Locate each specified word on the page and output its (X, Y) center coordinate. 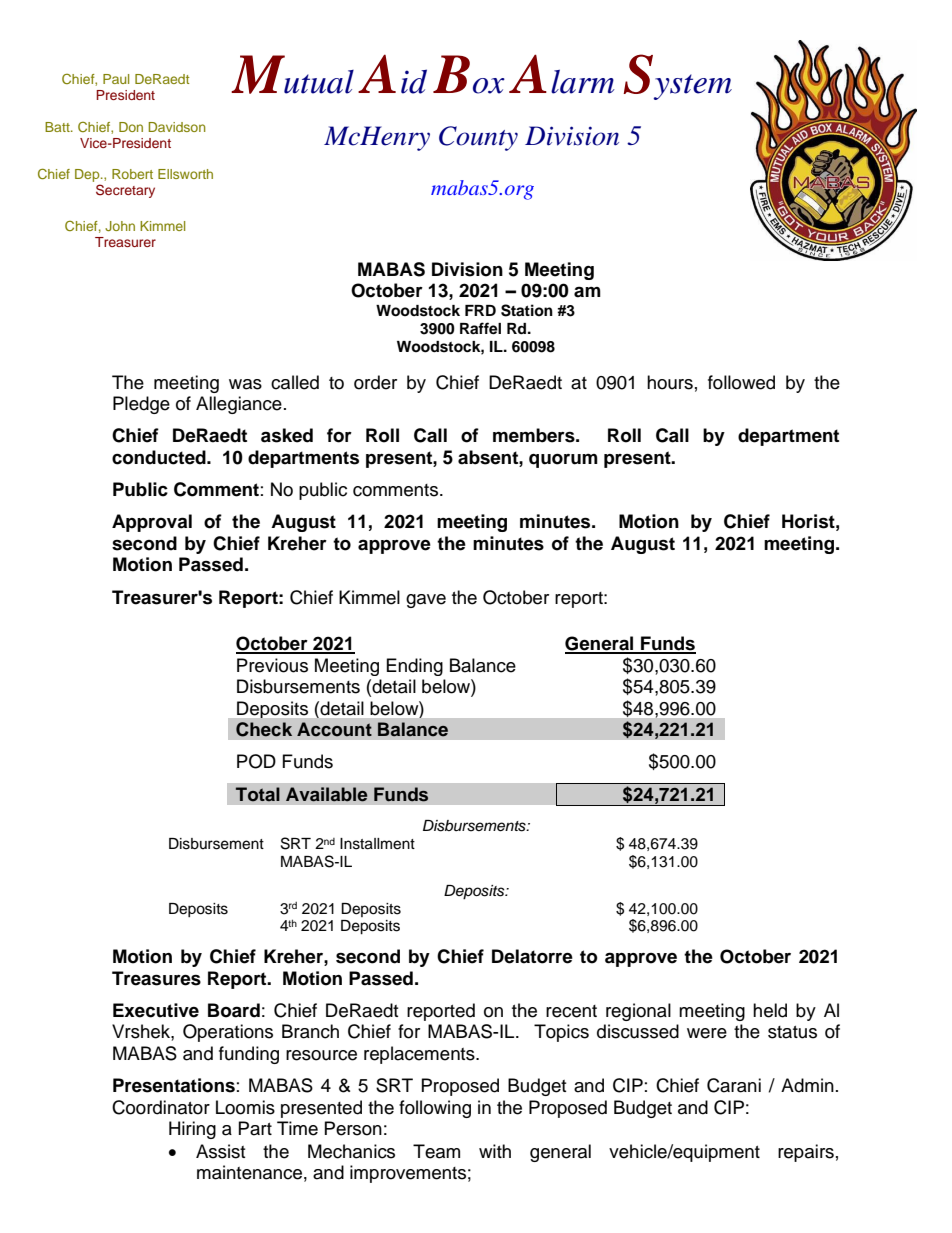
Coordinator (161, 1107)
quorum (563, 461)
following (435, 1109)
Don (131, 127)
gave (426, 601)
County (478, 138)
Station (527, 310)
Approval (152, 523)
